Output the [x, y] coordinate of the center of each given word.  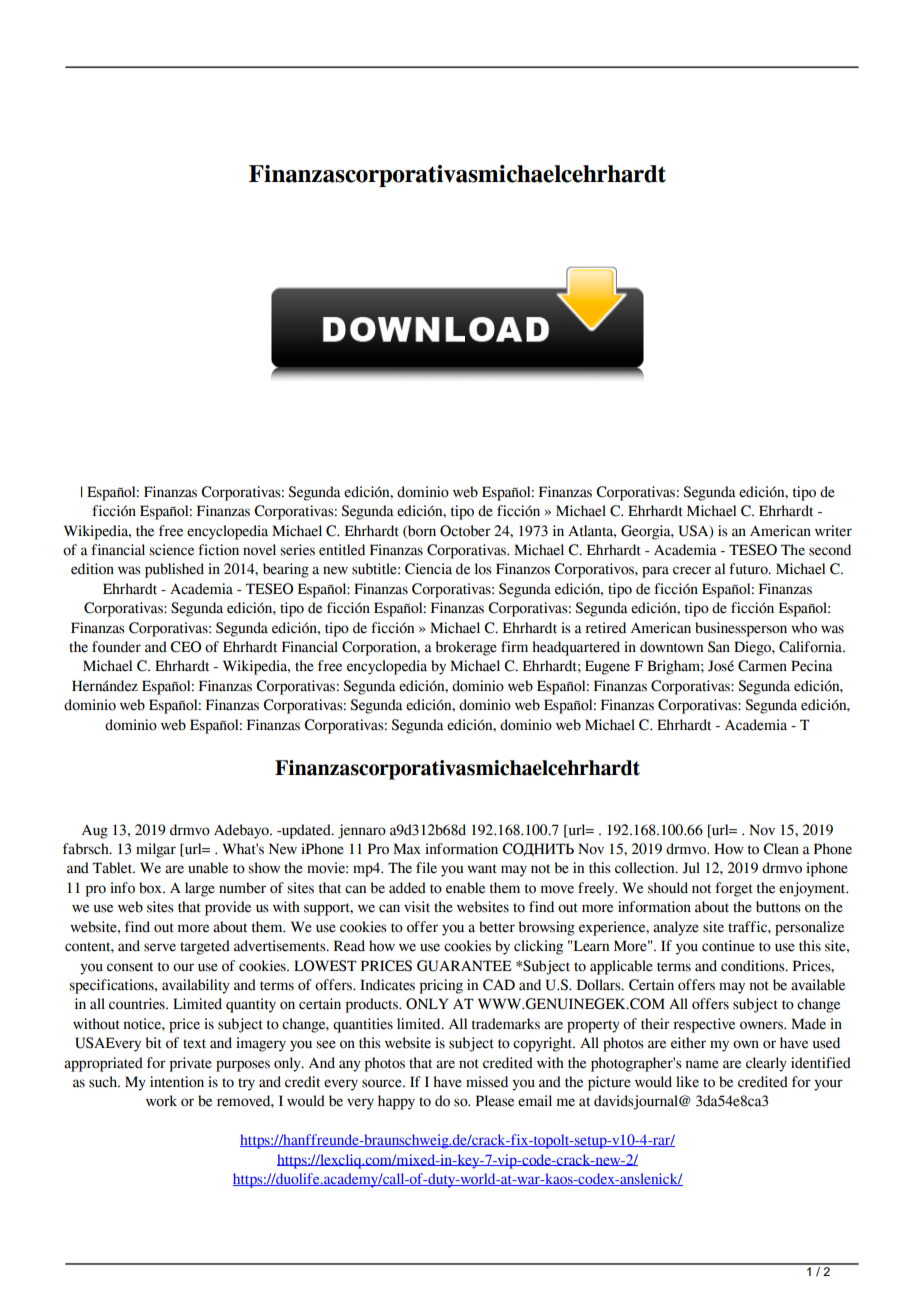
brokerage [466, 648]
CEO [185, 647]
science [171, 550]
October [465, 531]
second [830, 550]
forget [734, 889]
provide [228, 908]
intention [177, 1082]
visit [417, 907]
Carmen [762, 666]
